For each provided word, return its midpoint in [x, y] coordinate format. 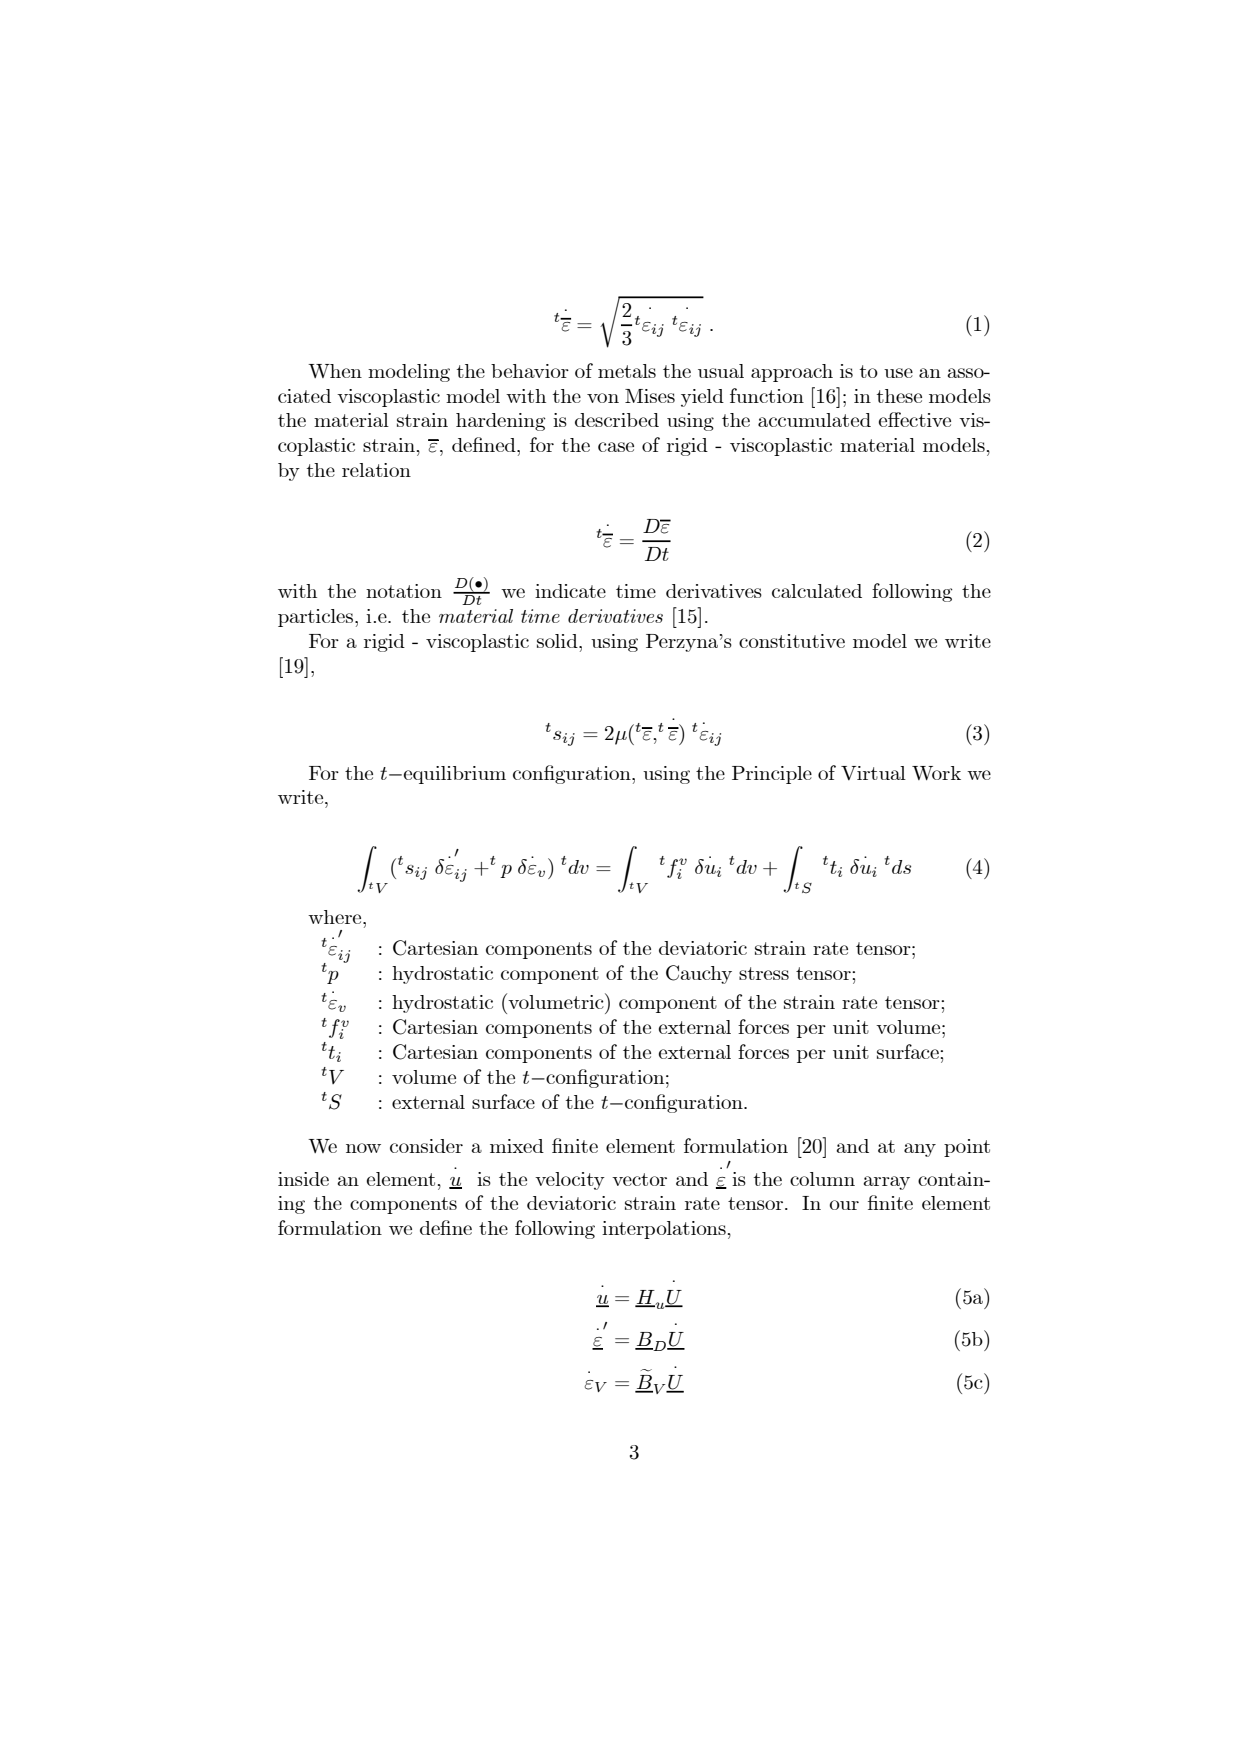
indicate [570, 591]
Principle [772, 775]
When [335, 371]
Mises [650, 396]
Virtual [873, 773]
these [899, 396]
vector [639, 1179]
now [363, 1148]
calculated [817, 591]
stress [764, 973]
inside [303, 1179]
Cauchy [699, 974]
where [336, 917]
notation [404, 591]
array [886, 1183]
